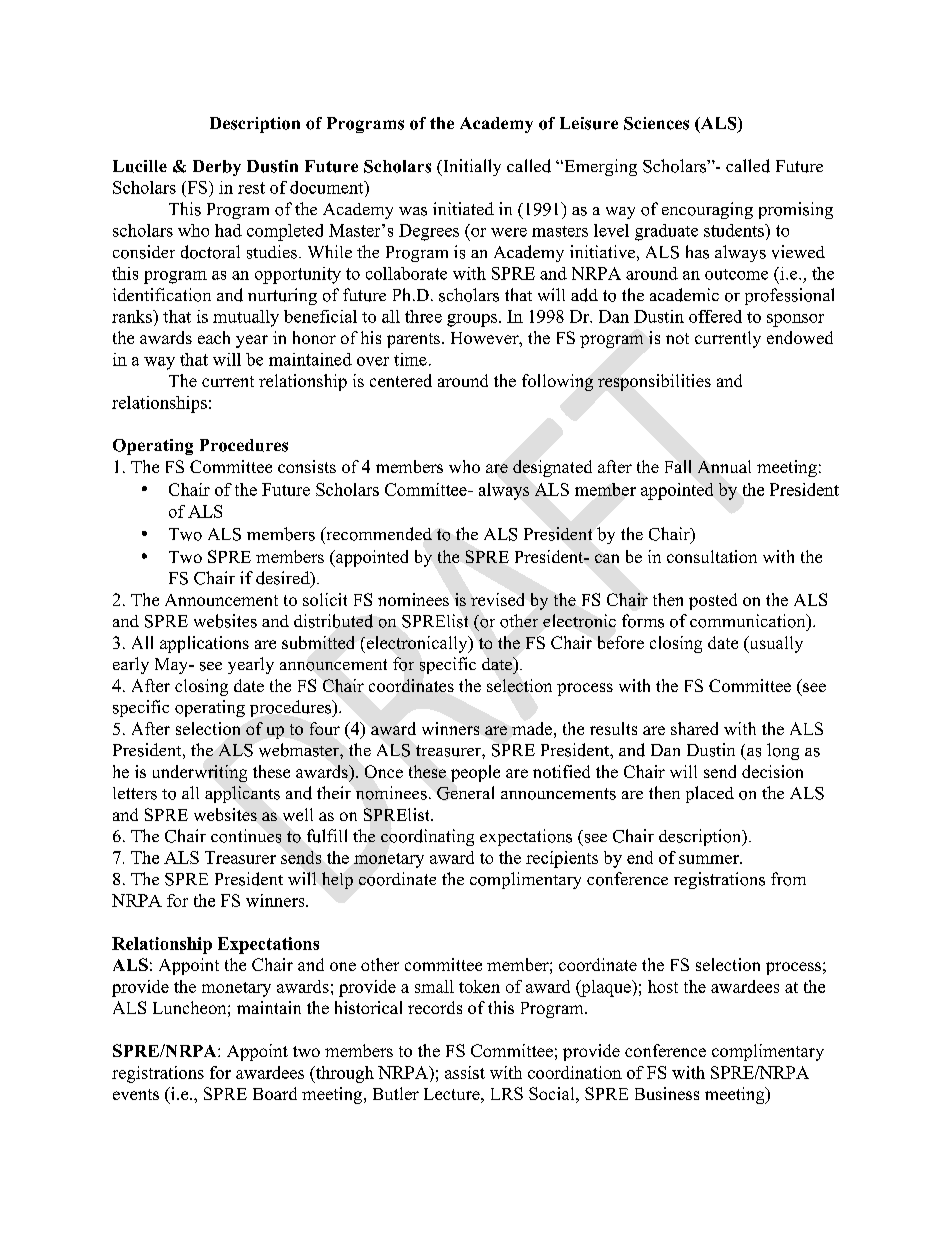 The height and width of the page is (1233, 952). Describe the element at coordinates (667, 1093) in the page. I see `Business` at that location.
